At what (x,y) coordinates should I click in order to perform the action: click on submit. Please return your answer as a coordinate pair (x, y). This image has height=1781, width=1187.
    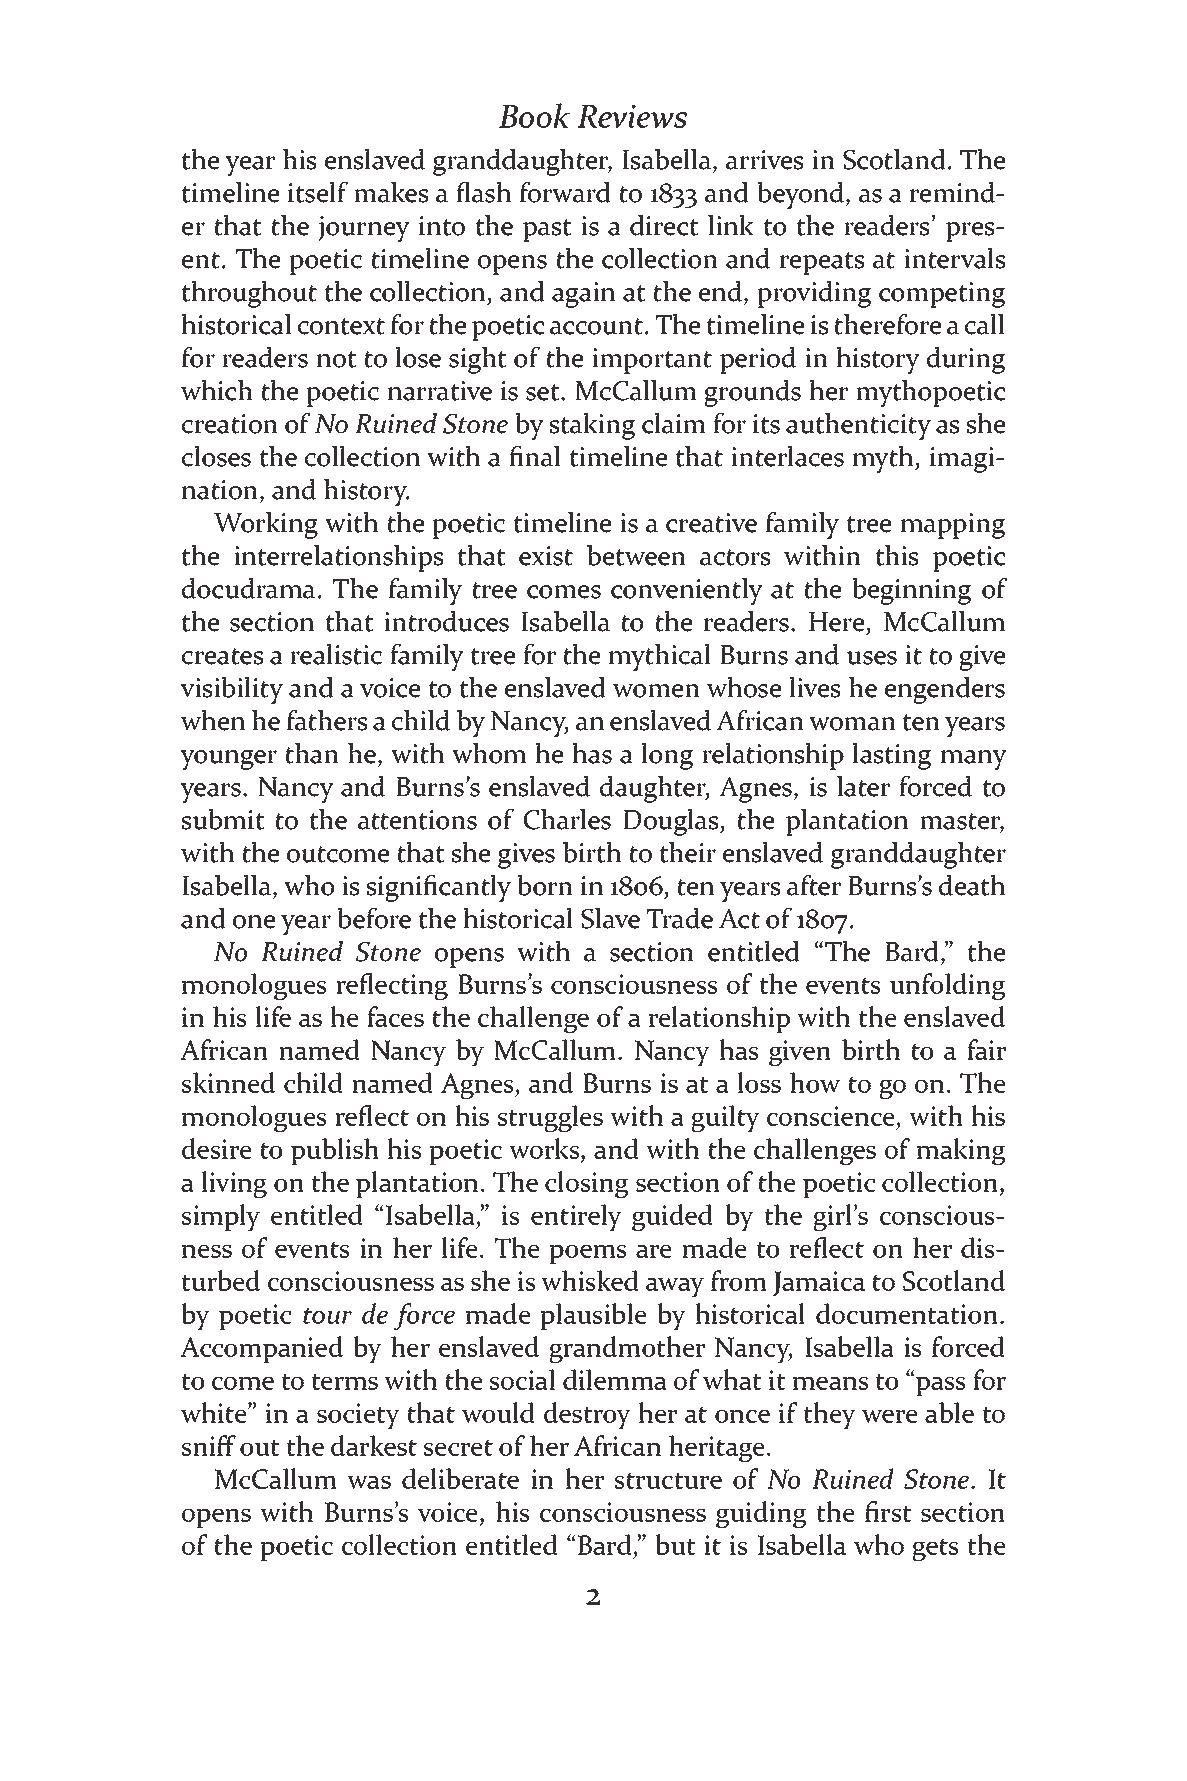
    Looking at the image, I should click on (223, 819).
